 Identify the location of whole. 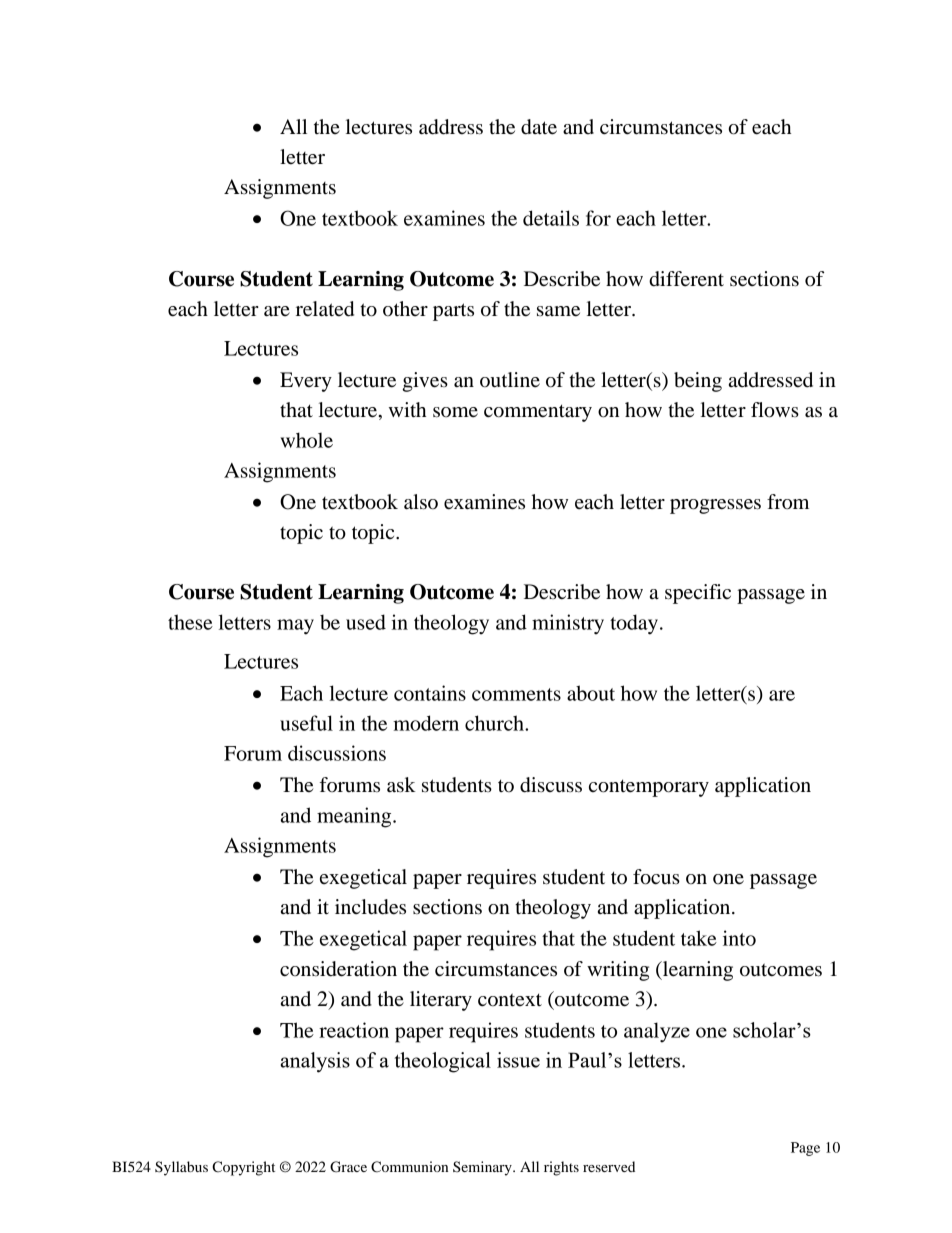
(306, 440).
